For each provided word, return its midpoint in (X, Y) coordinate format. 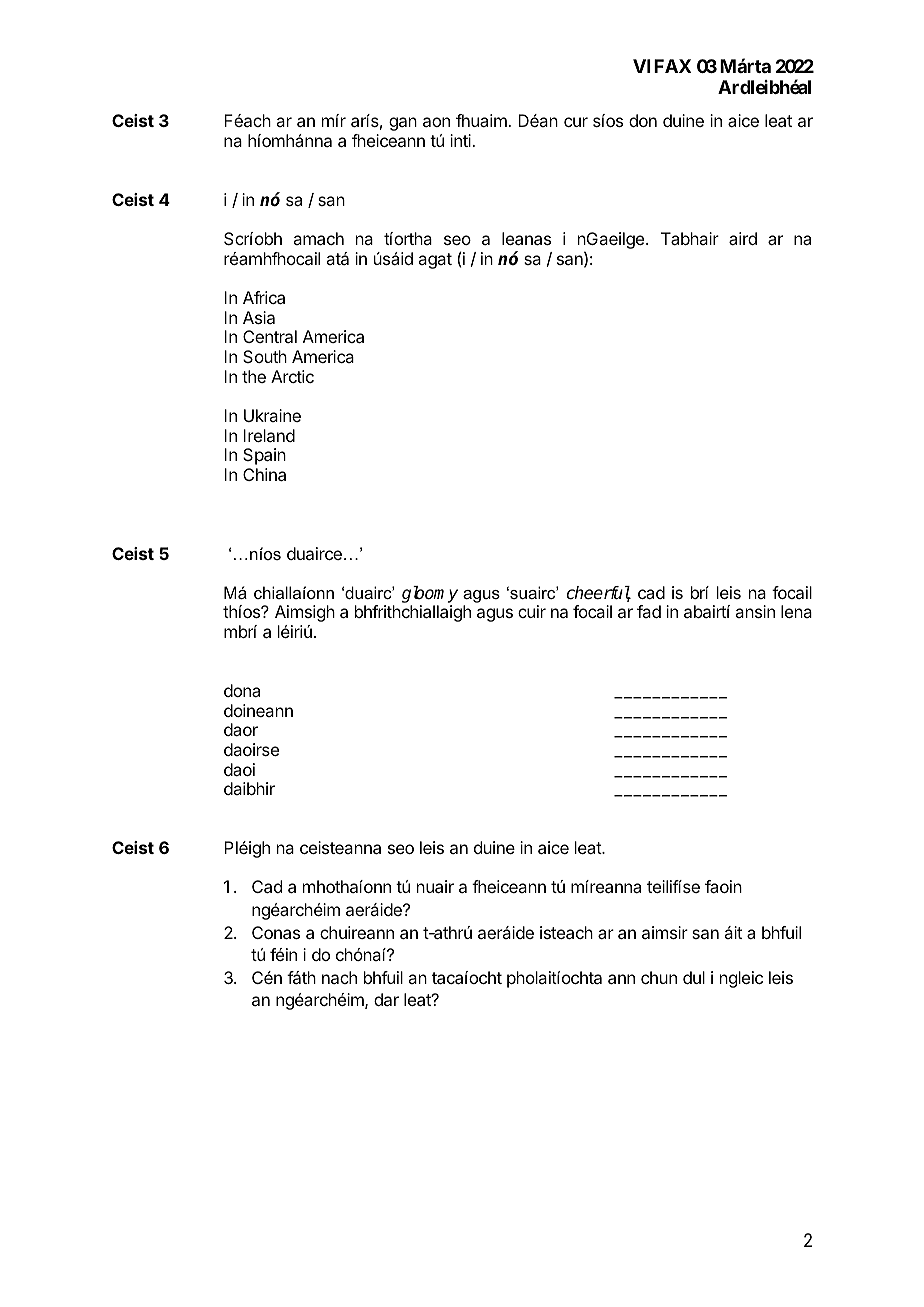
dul (694, 977)
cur (576, 122)
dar (386, 999)
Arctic (292, 376)
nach (339, 977)
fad (649, 611)
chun (659, 977)
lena (796, 611)
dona (242, 690)
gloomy (430, 596)
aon (436, 122)
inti (461, 140)
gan (403, 124)
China (264, 474)
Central (270, 336)
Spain (264, 456)
